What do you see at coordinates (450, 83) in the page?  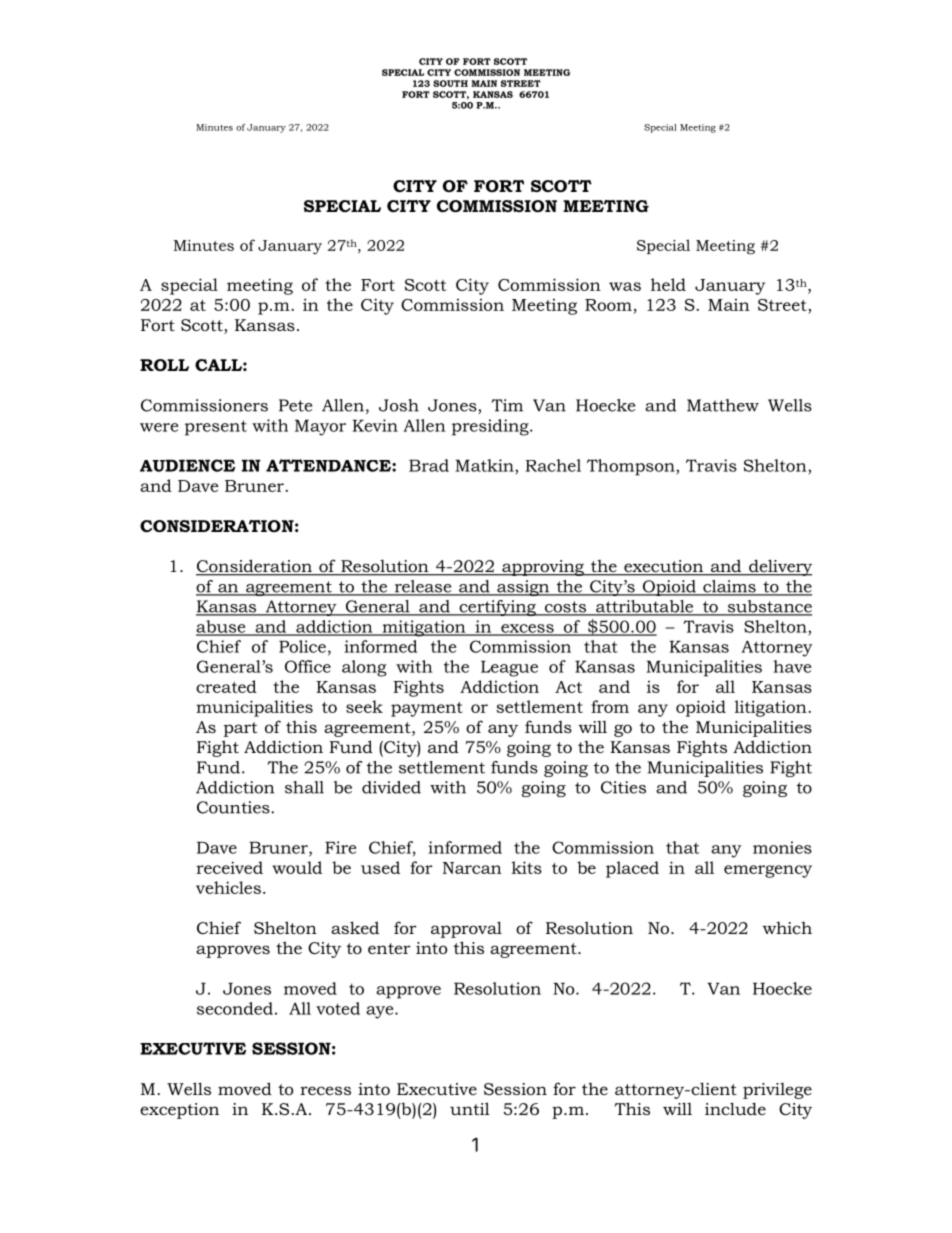 I see `SOUTH` at bounding box center [450, 83].
